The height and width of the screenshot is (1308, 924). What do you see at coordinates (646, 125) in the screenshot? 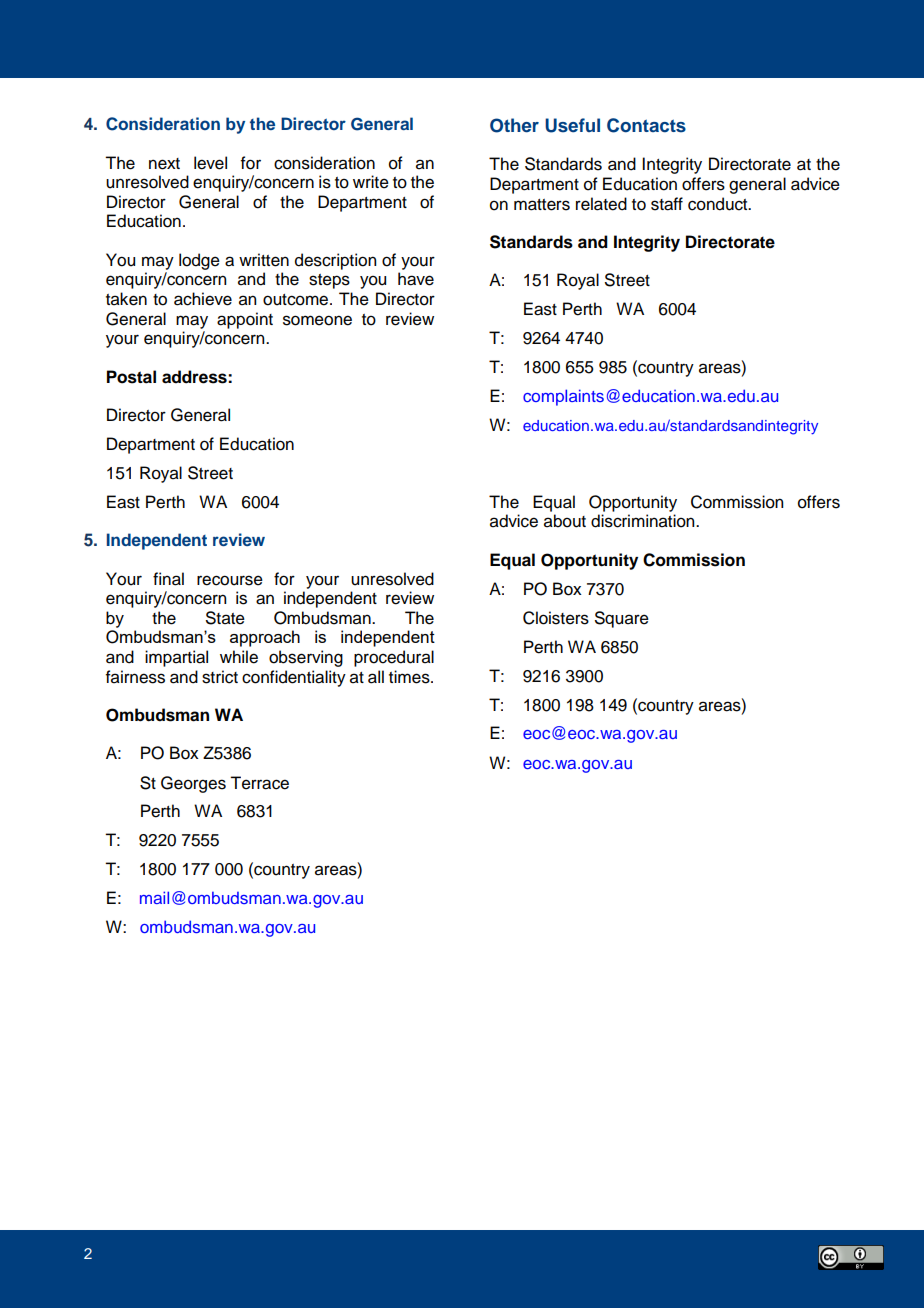
I see `Contacts` at bounding box center [646, 125].
